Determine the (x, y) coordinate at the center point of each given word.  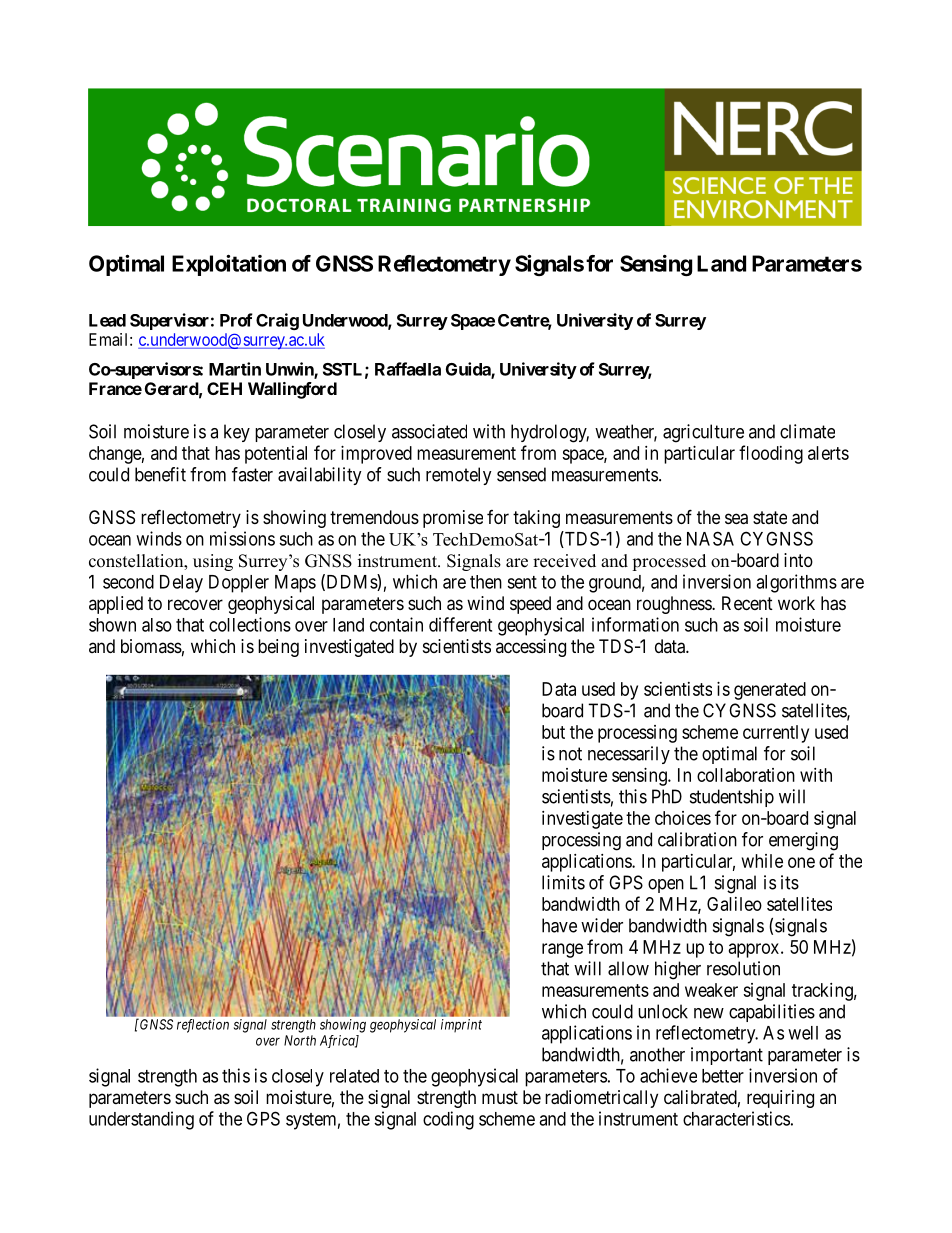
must (500, 1097)
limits (563, 882)
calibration (697, 839)
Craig (277, 321)
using (213, 562)
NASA (710, 538)
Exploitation (229, 265)
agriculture (703, 433)
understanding (141, 1120)
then (486, 582)
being (278, 648)
